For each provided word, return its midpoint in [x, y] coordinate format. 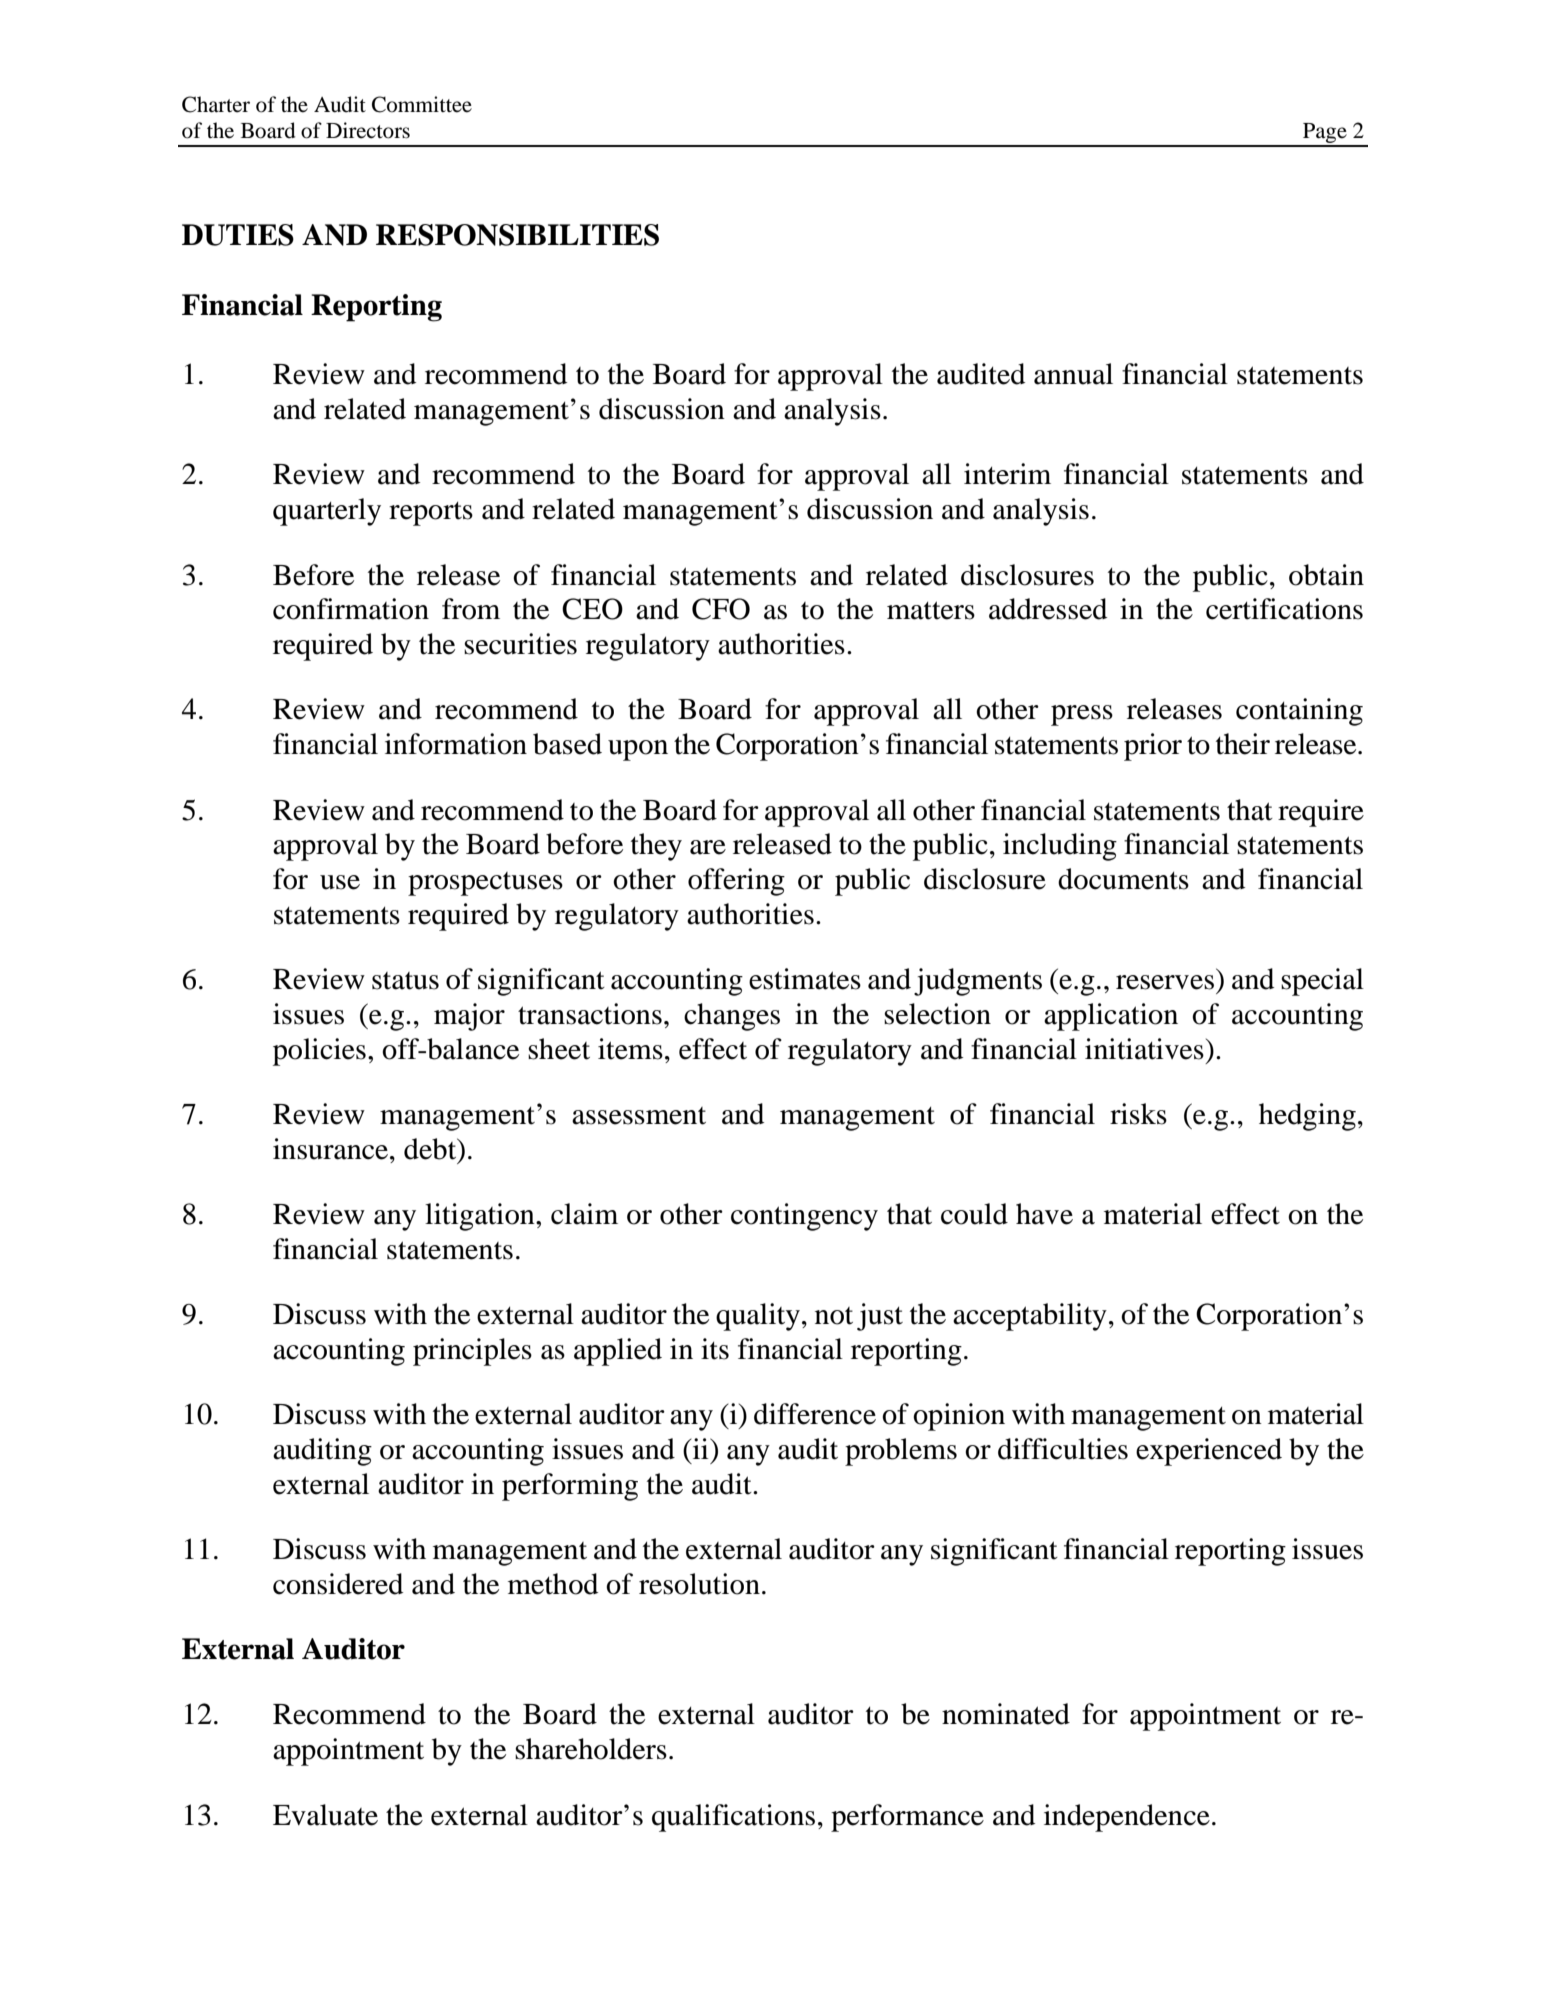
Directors [368, 130]
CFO [721, 609]
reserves [1165, 982]
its [715, 1349]
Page [1325, 134]
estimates [805, 979]
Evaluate [325, 1815]
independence [1127, 1818]
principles [472, 1352]
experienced [1209, 1452]
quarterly [327, 512]
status [405, 981]
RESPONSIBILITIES [517, 235]
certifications [1284, 609]
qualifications [733, 1818]
